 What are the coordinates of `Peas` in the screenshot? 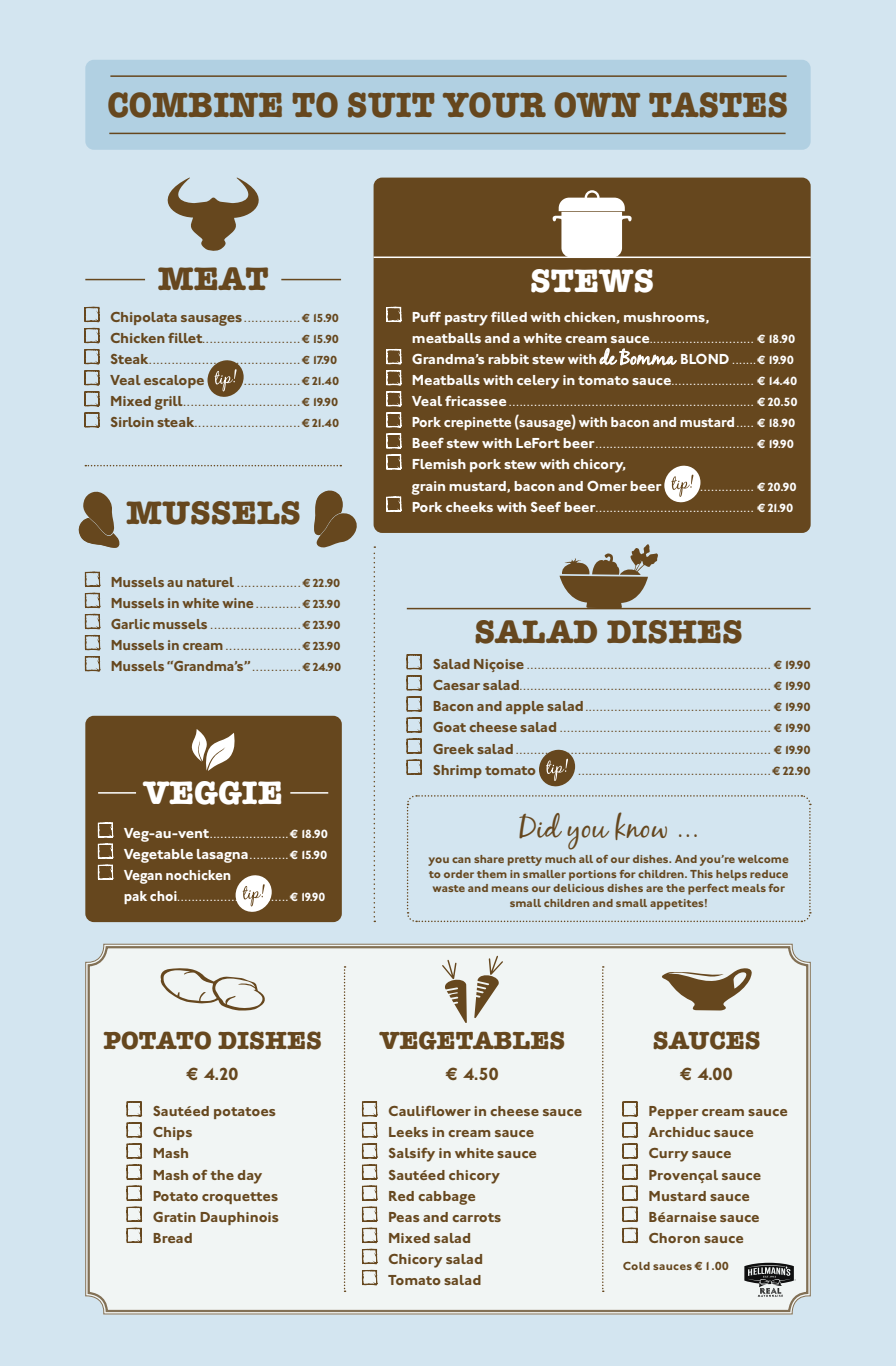 It's located at (404, 1217).
